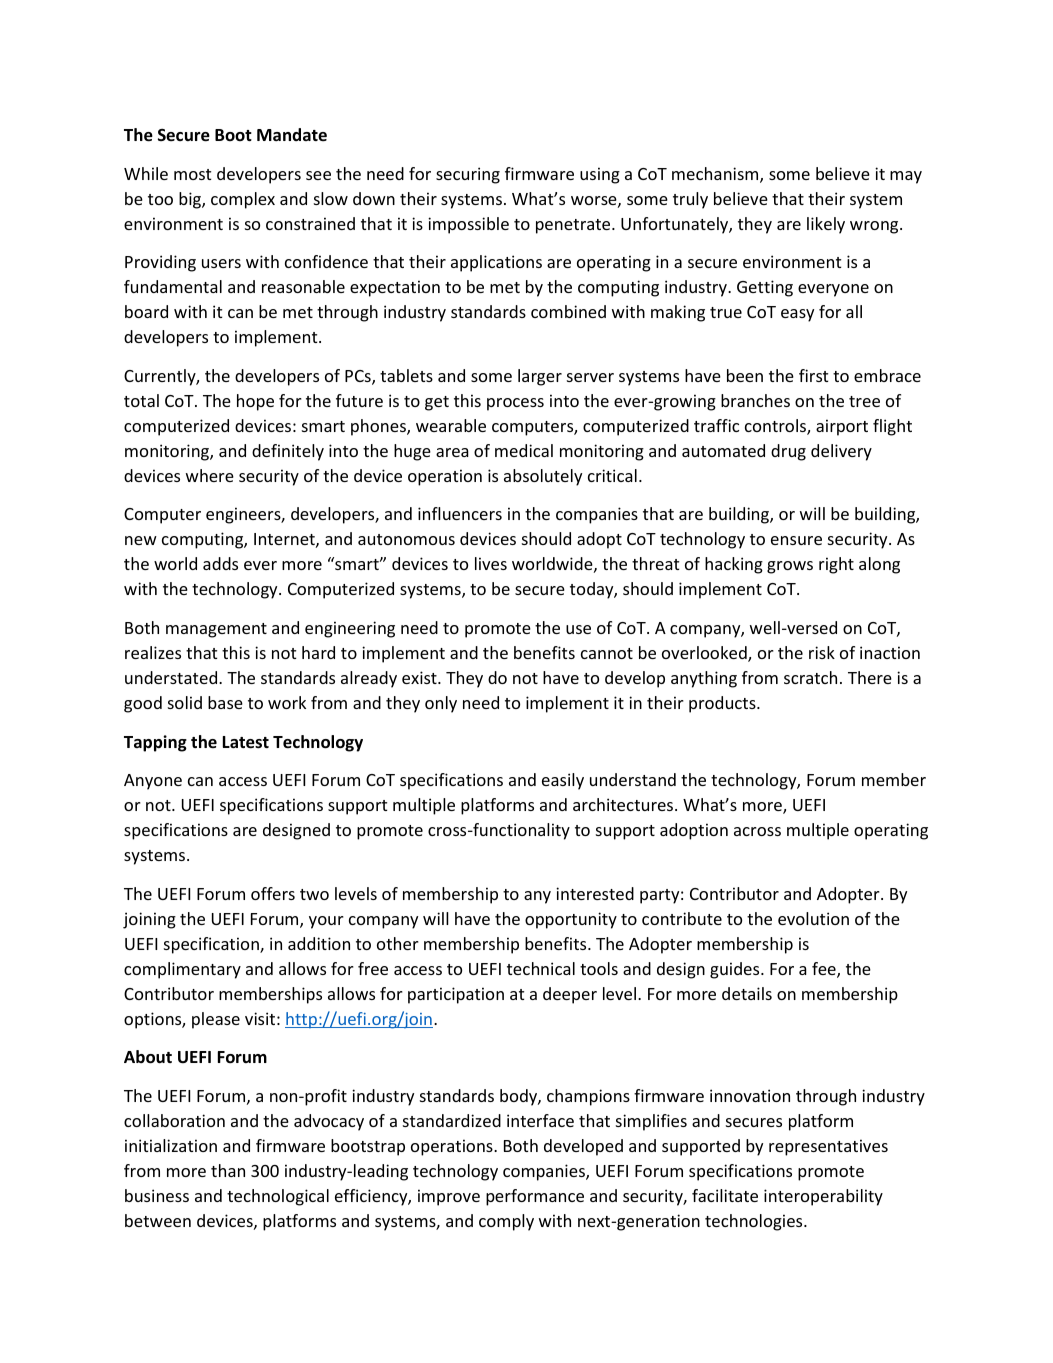  What do you see at coordinates (842, 427) in the document?
I see `airport` at bounding box center [842, 427].
